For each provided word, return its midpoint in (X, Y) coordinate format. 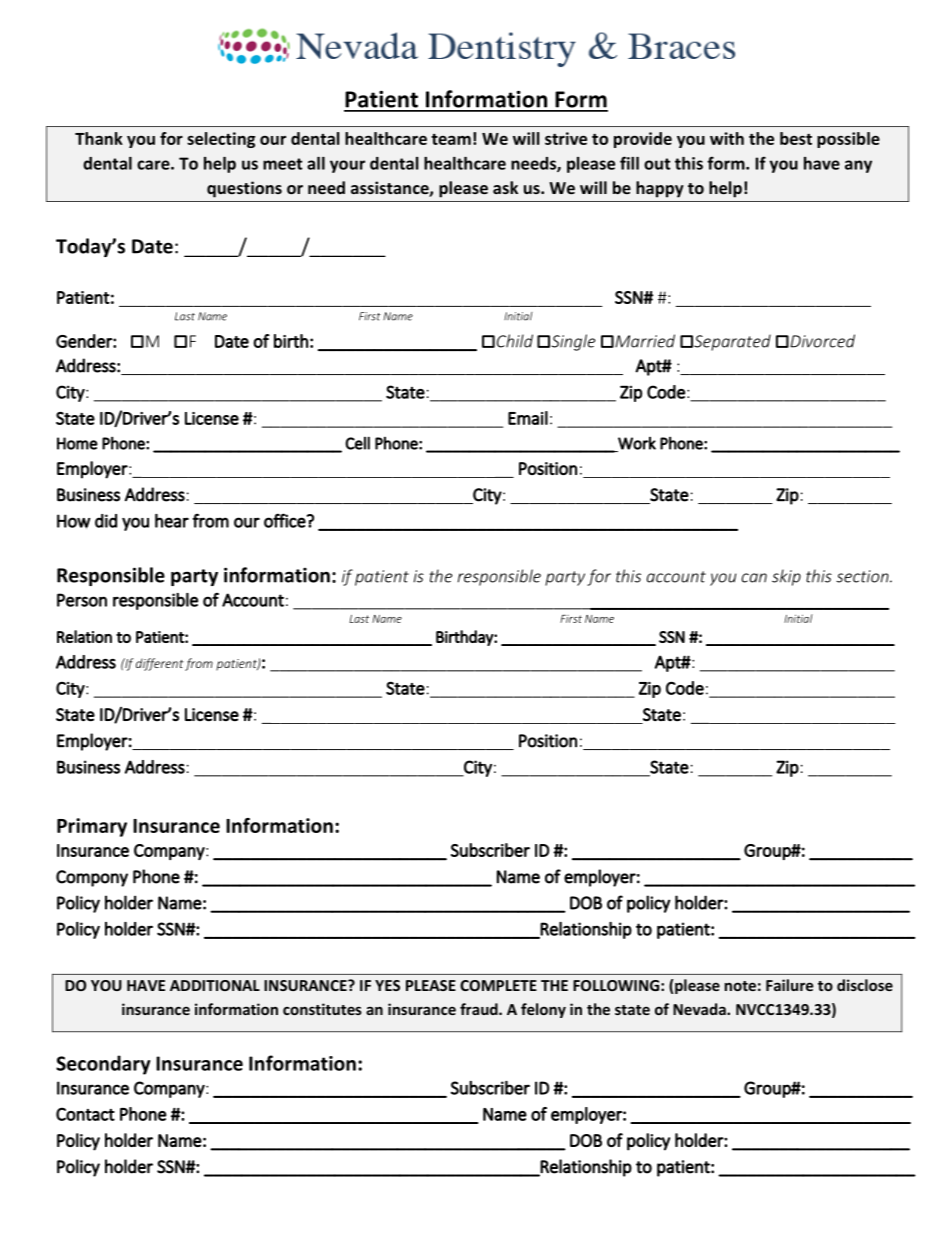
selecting (221, 140)
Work (636, 444)
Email (528, 418)
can (754, 578)
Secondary (103, 1065)
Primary (92, 827)
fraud (480, 1009)
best (796, 138)
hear (172, 521)
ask (505, 187)
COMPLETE (498, 985)
